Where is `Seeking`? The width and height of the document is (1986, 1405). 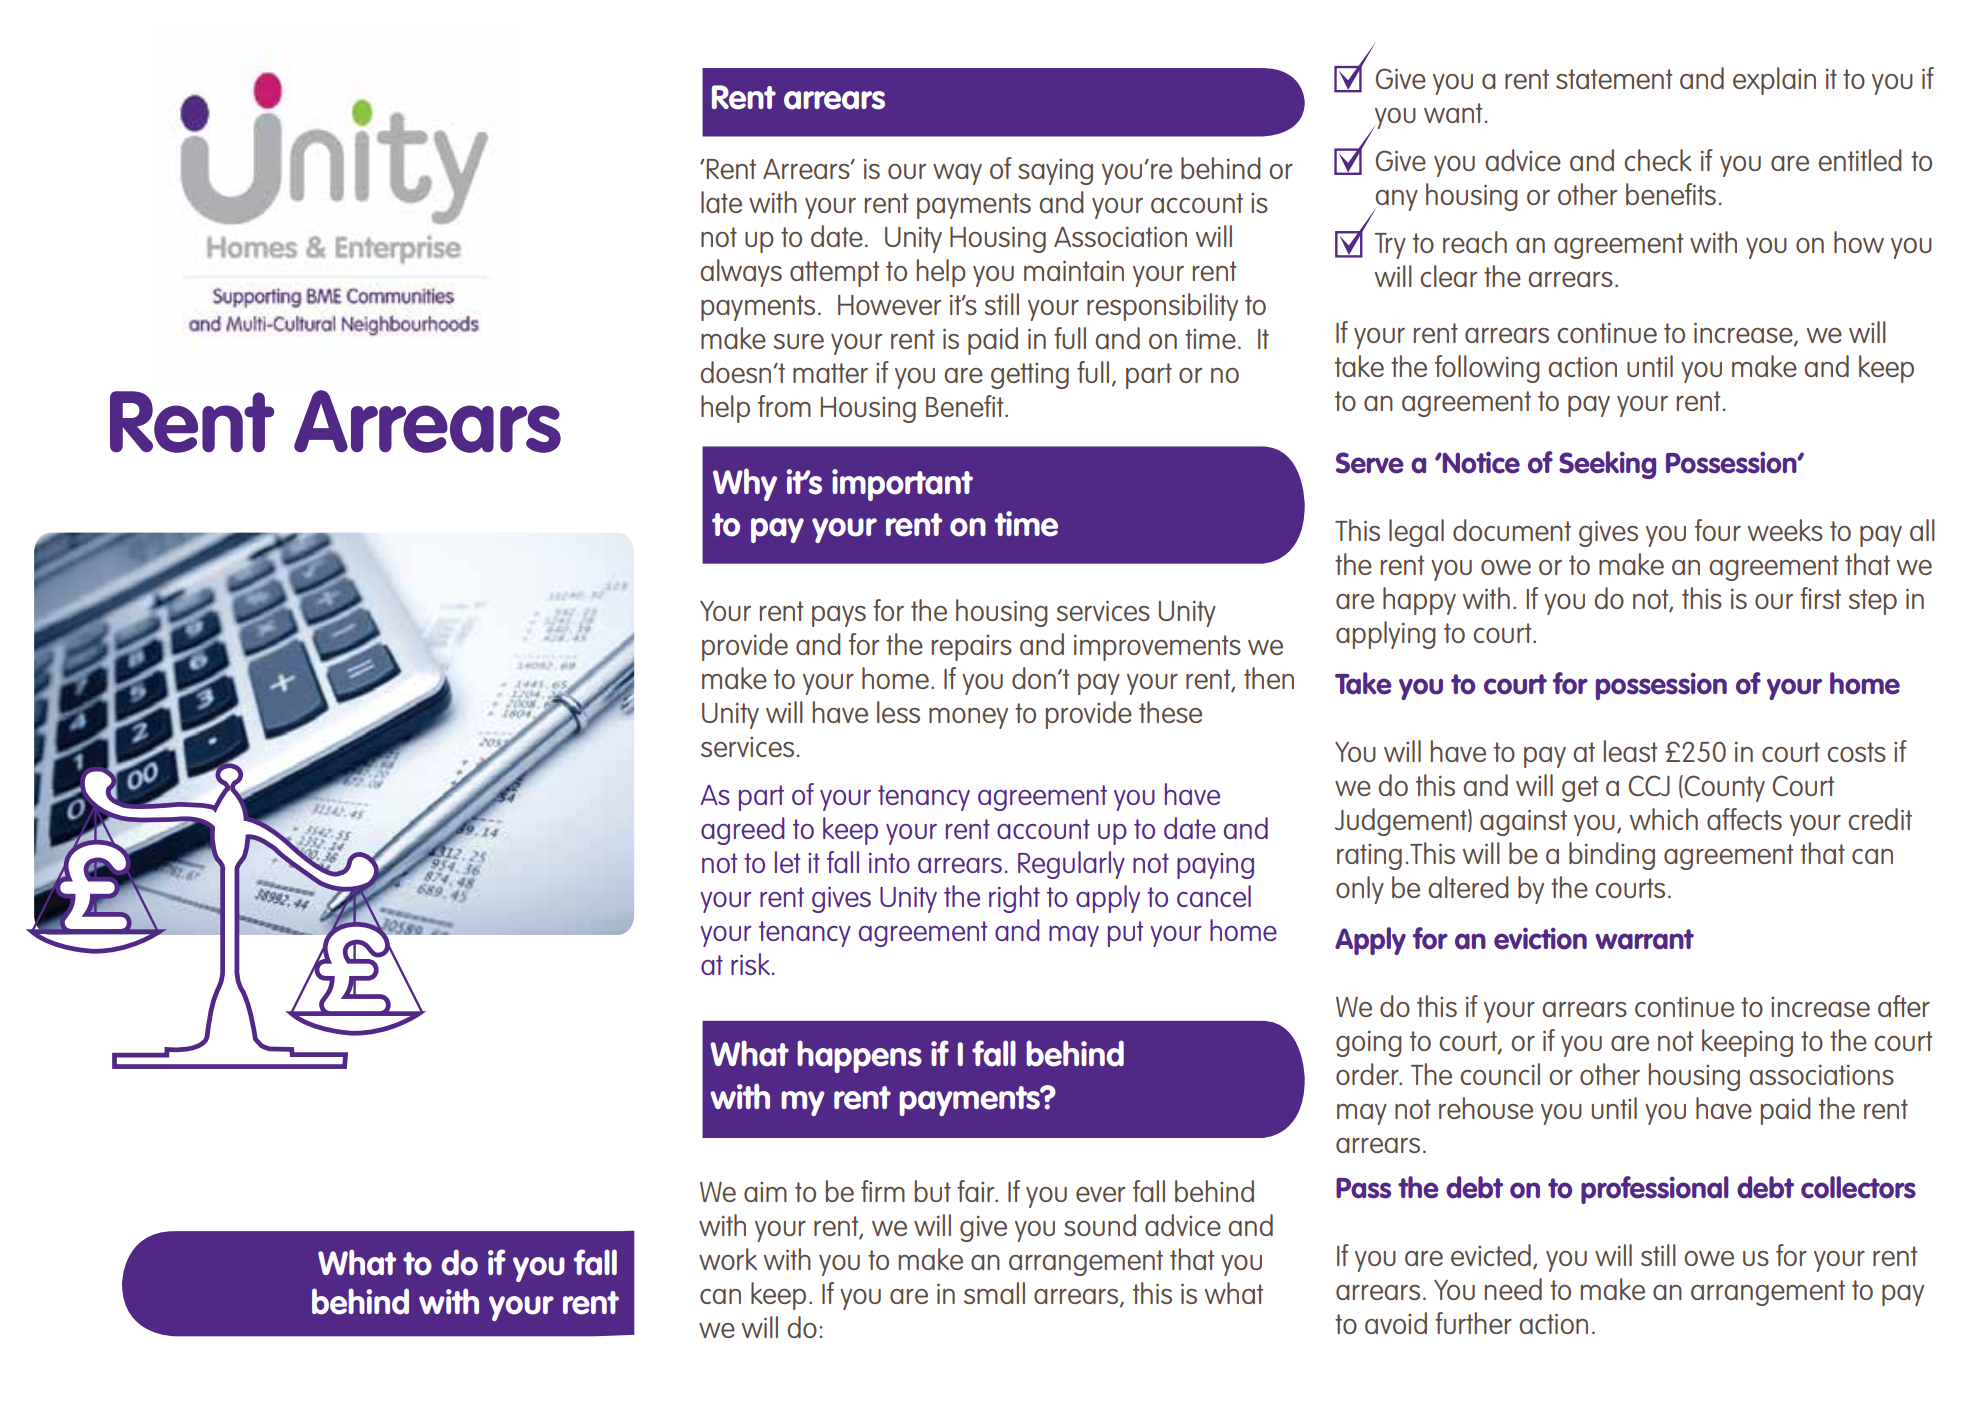
Seeking is located at coordinates (1607, 465).
